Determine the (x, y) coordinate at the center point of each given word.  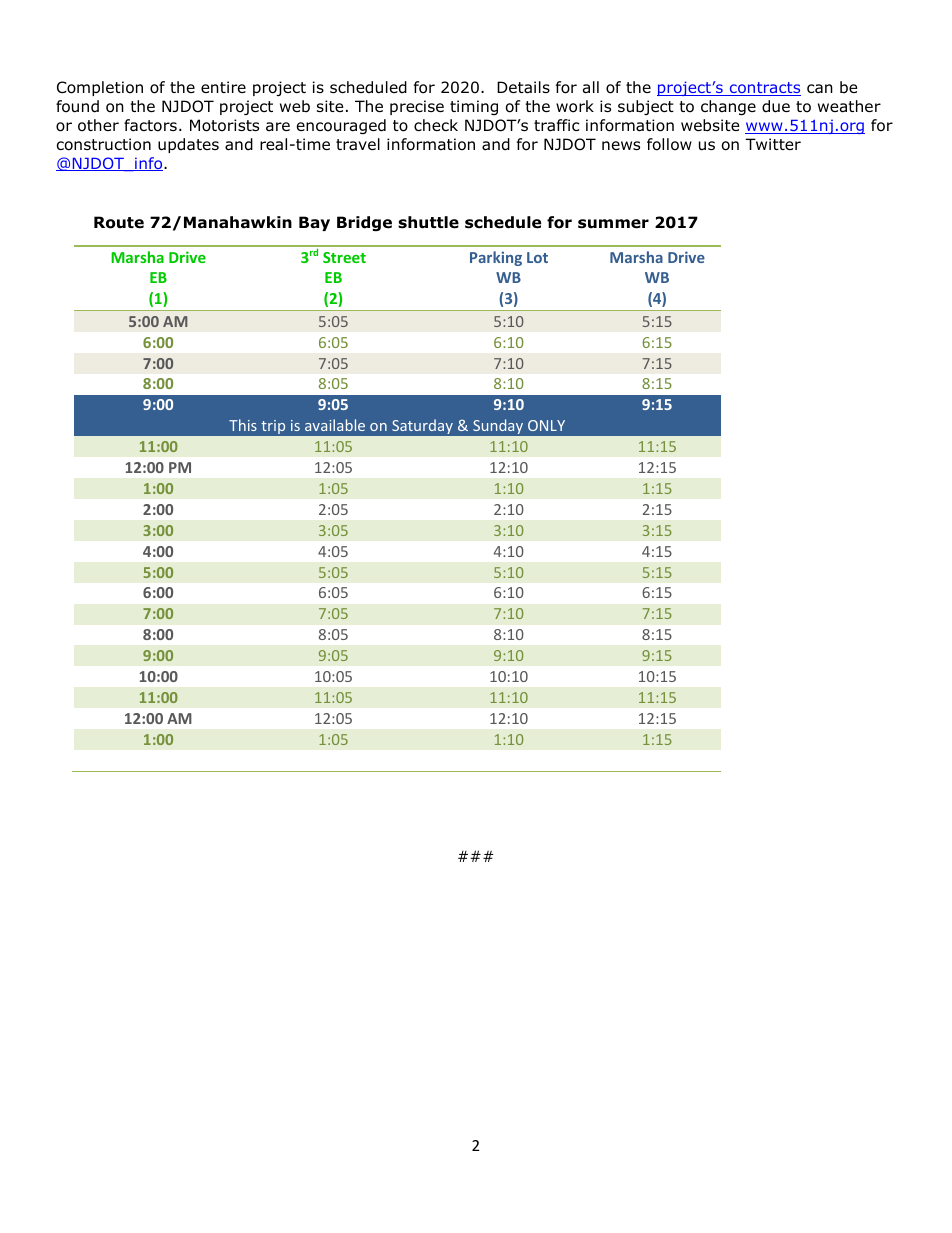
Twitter (773, 144)
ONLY (546, 425)
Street (344, 257)
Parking (496, 258)
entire (223, 87)
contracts (764, 89)
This (243, 425)
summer (613, 224)
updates (188, 145)
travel (358, 144)
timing (474, 107)
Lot (537, 257)
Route (119, 222)
